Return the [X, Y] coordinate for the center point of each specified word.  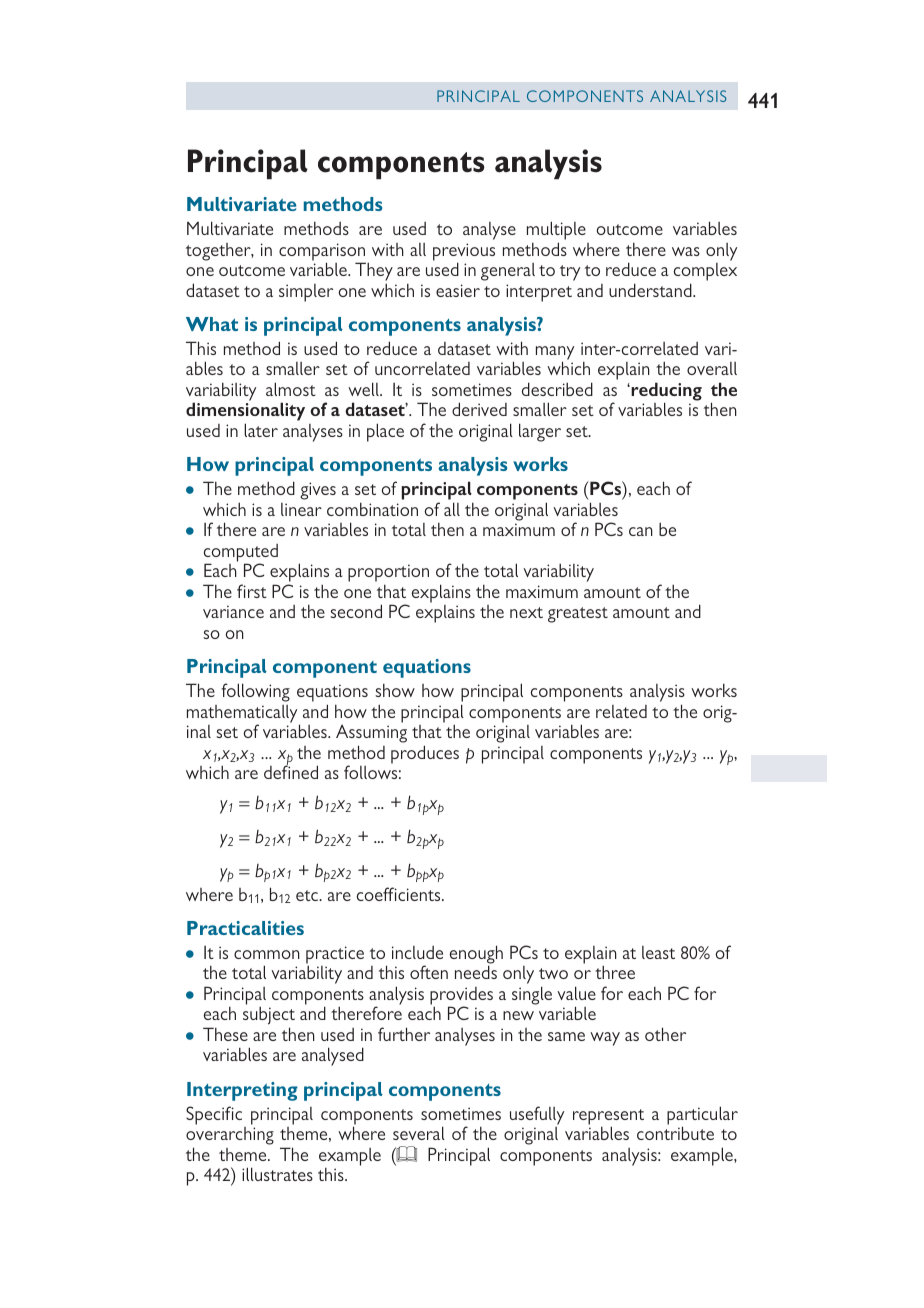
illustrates [277, 1174]
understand [651, 290]
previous [464, 253]
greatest [578, 615]
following [255, 692]
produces [425, 754]
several [419, 1133]
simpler [306, 293]
